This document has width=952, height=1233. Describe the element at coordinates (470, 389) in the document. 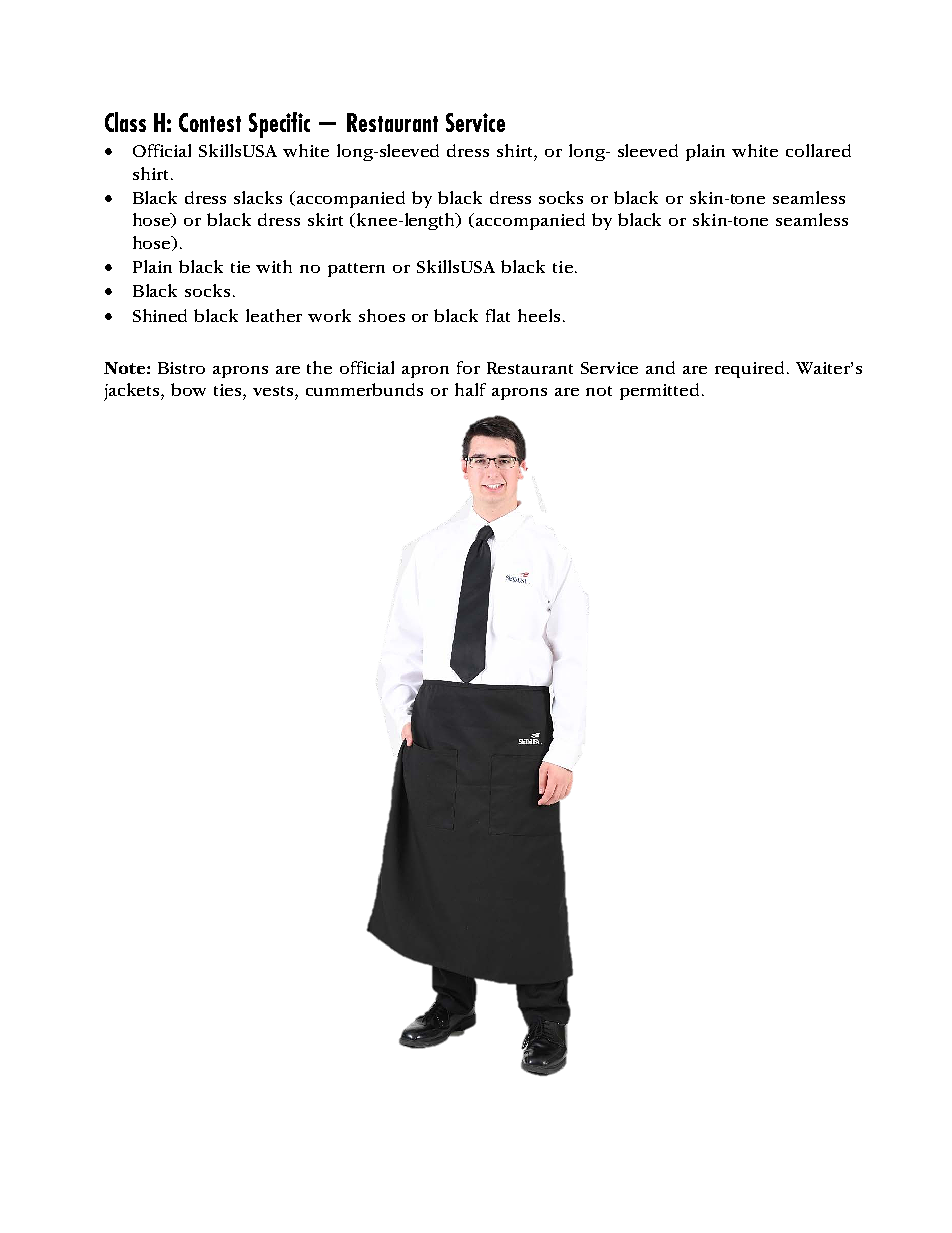

I see `half` at that location.
